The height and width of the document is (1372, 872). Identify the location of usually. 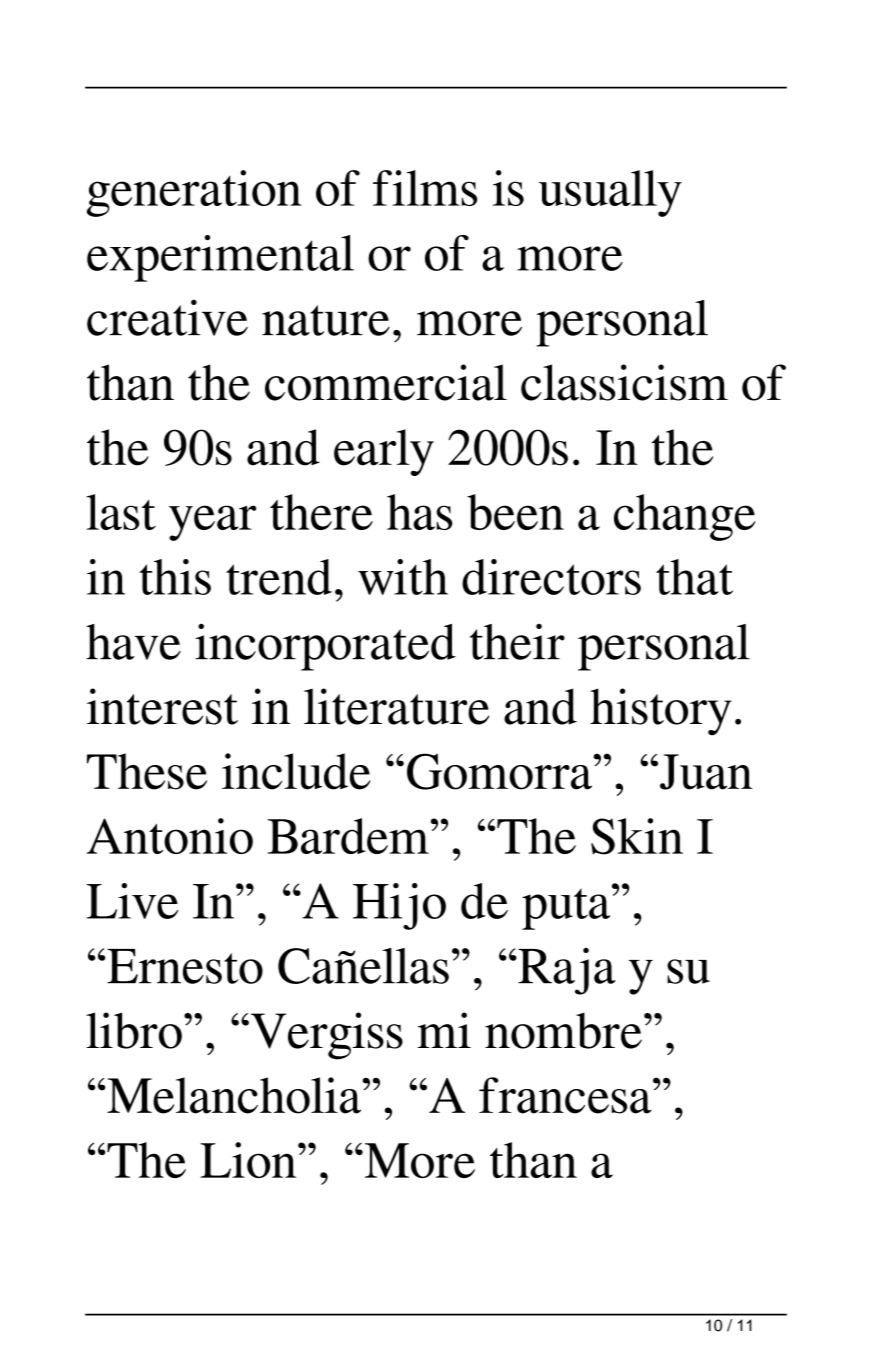
(610, 193).
